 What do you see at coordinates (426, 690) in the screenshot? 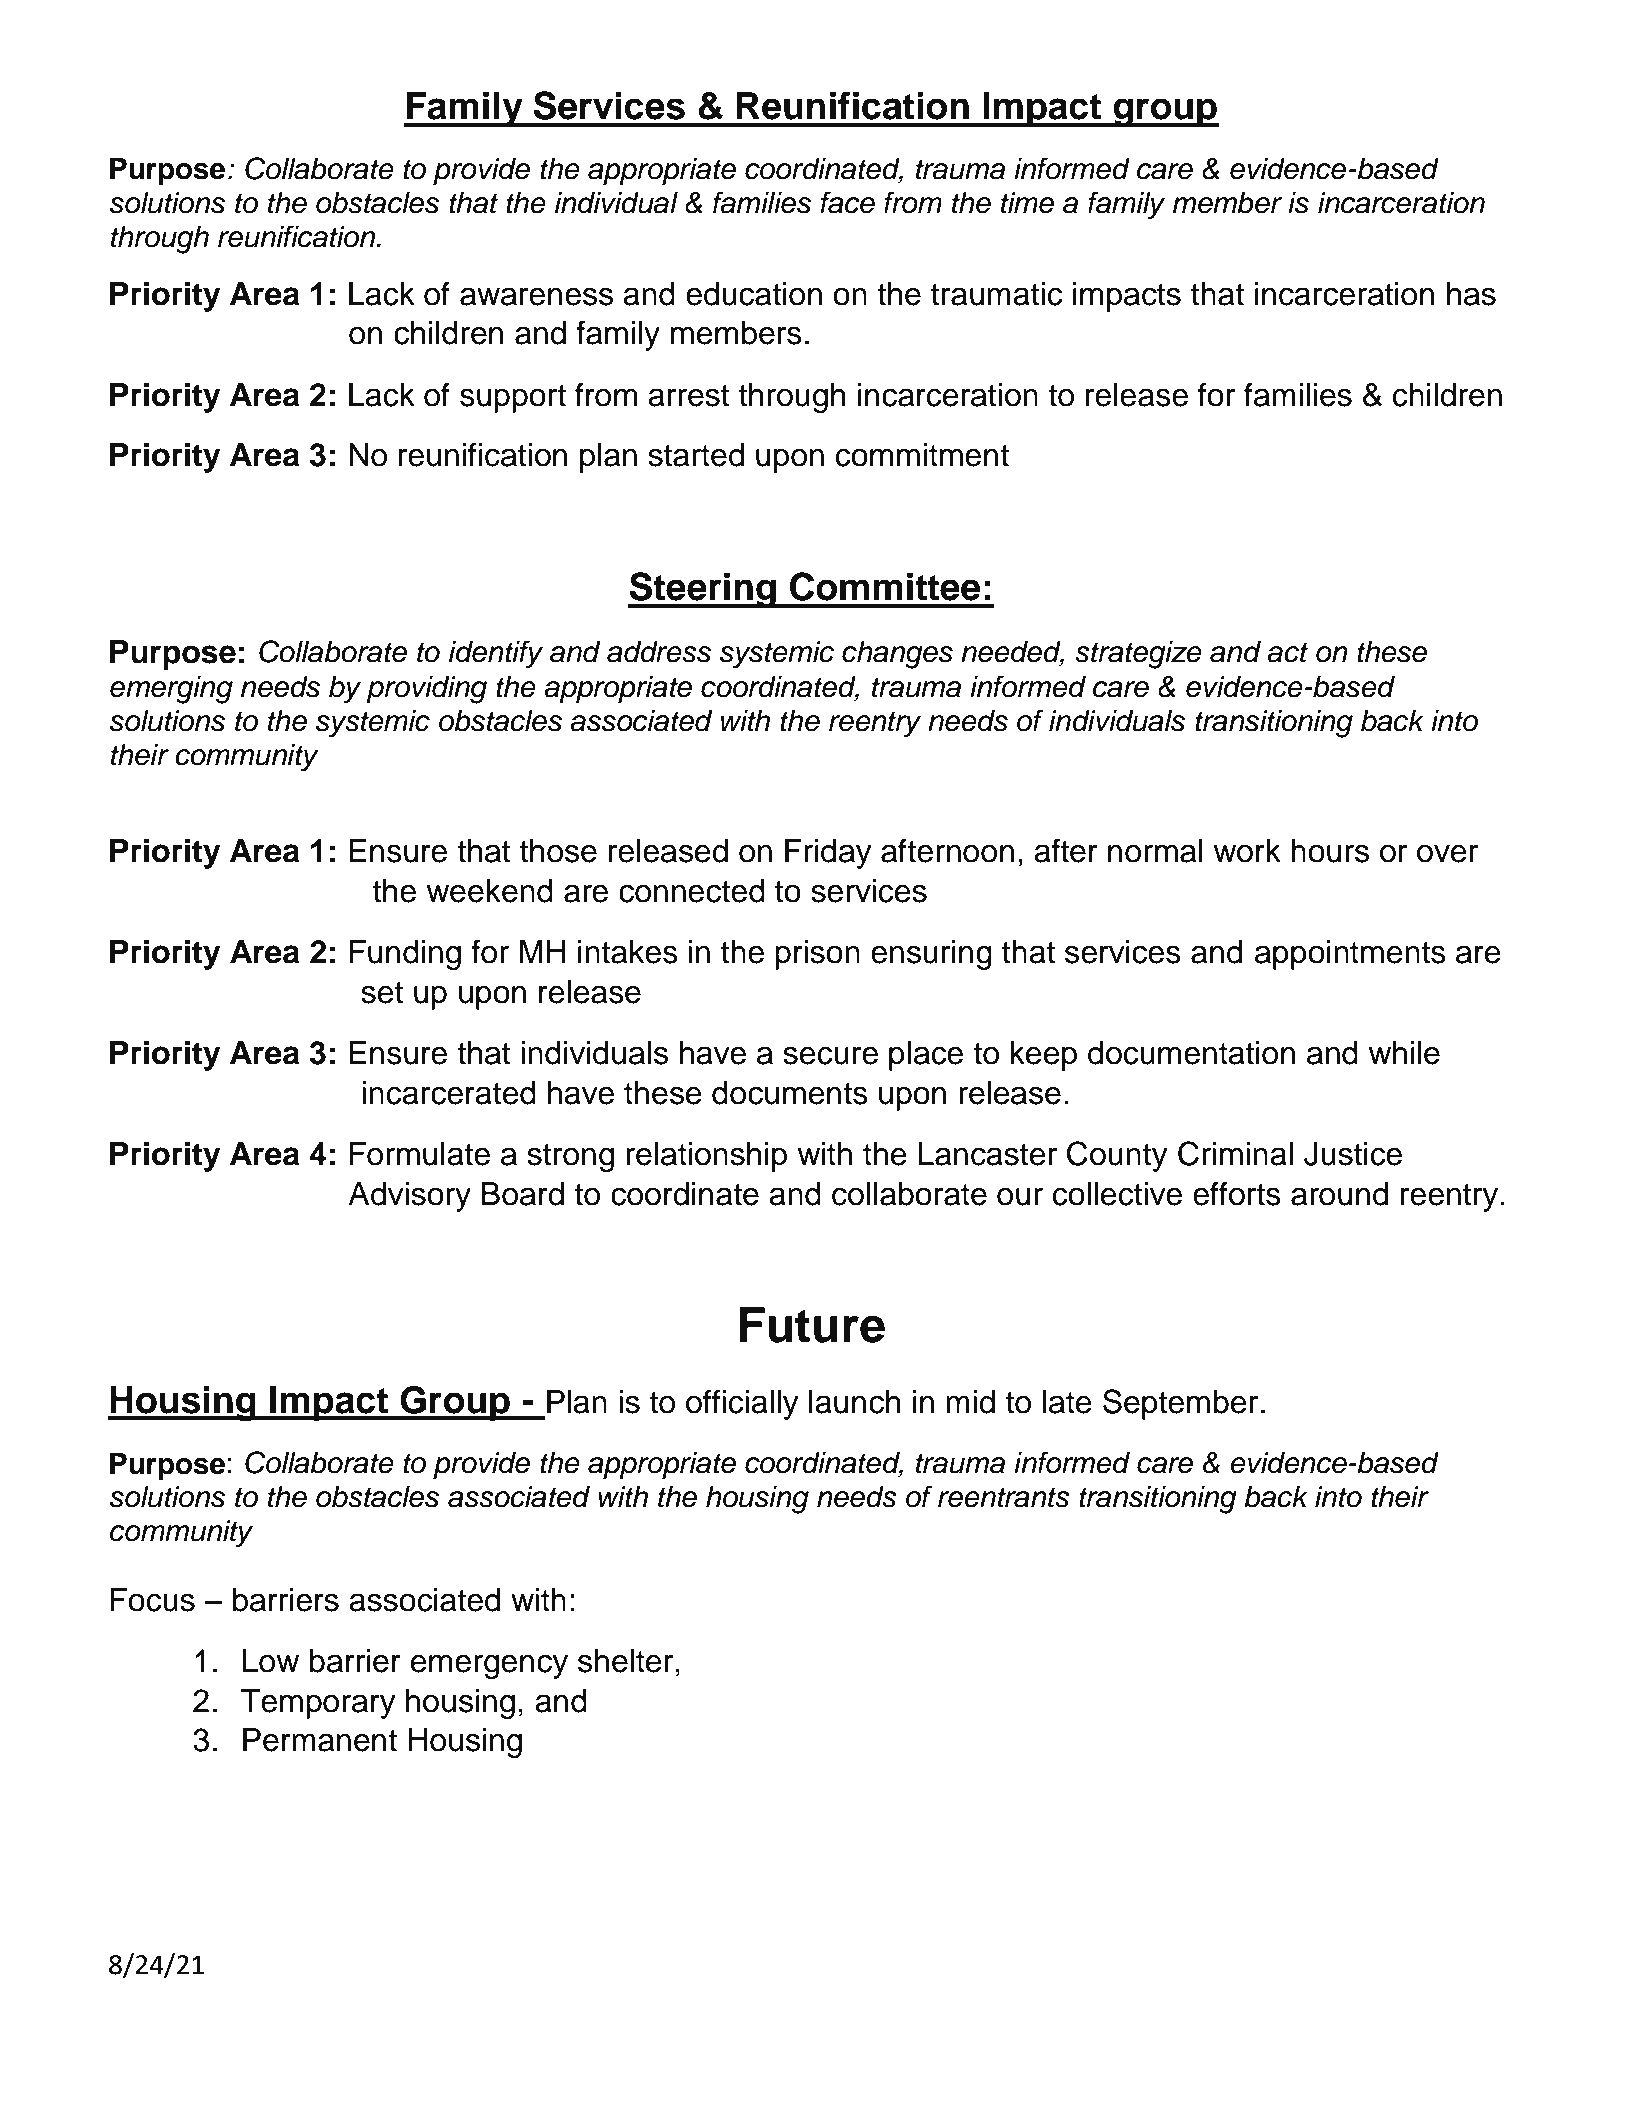
I see `providing` at bounding box center [426, 690].
